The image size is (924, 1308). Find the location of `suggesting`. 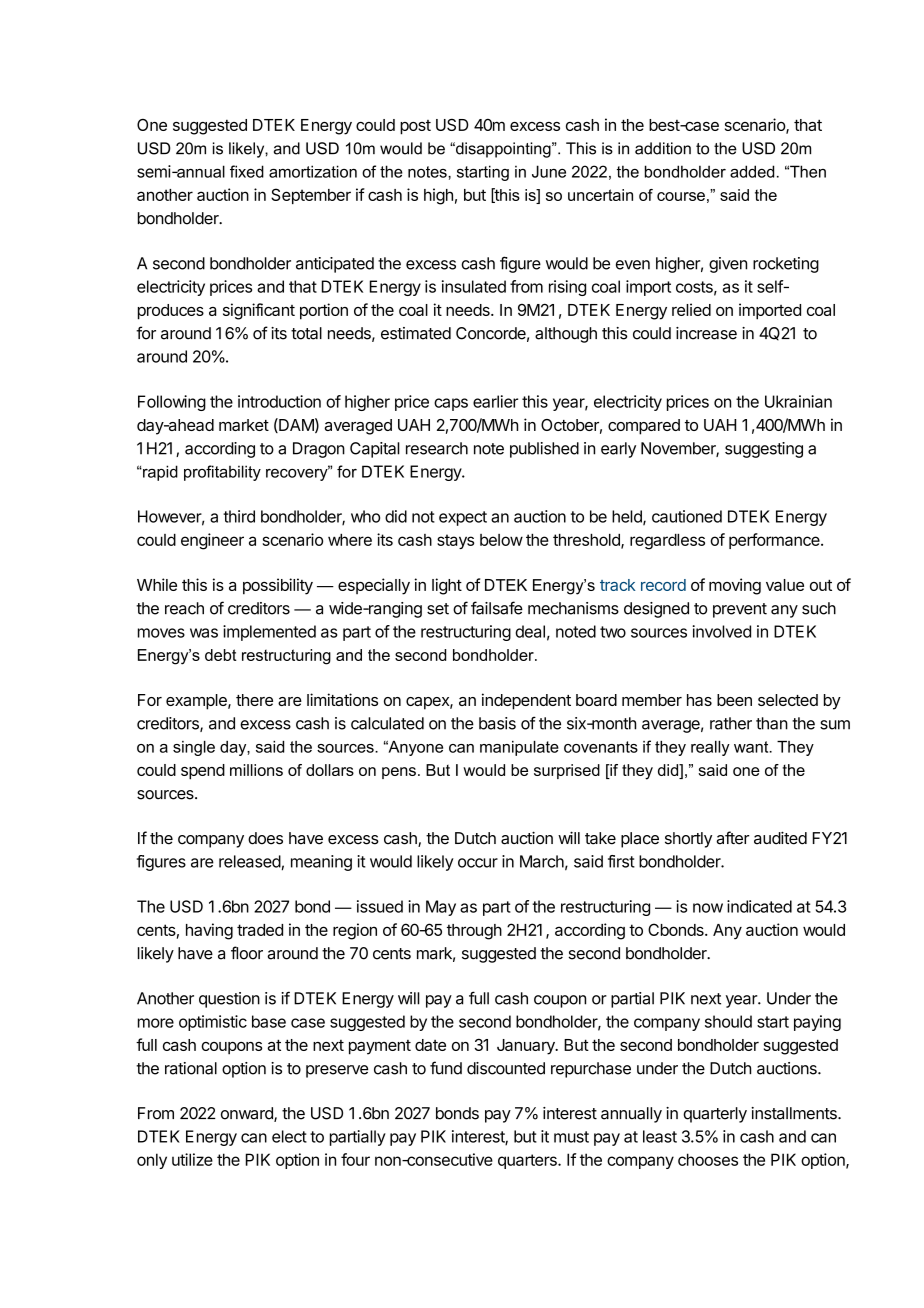

suggesting is located at coordinates (764, 450).
